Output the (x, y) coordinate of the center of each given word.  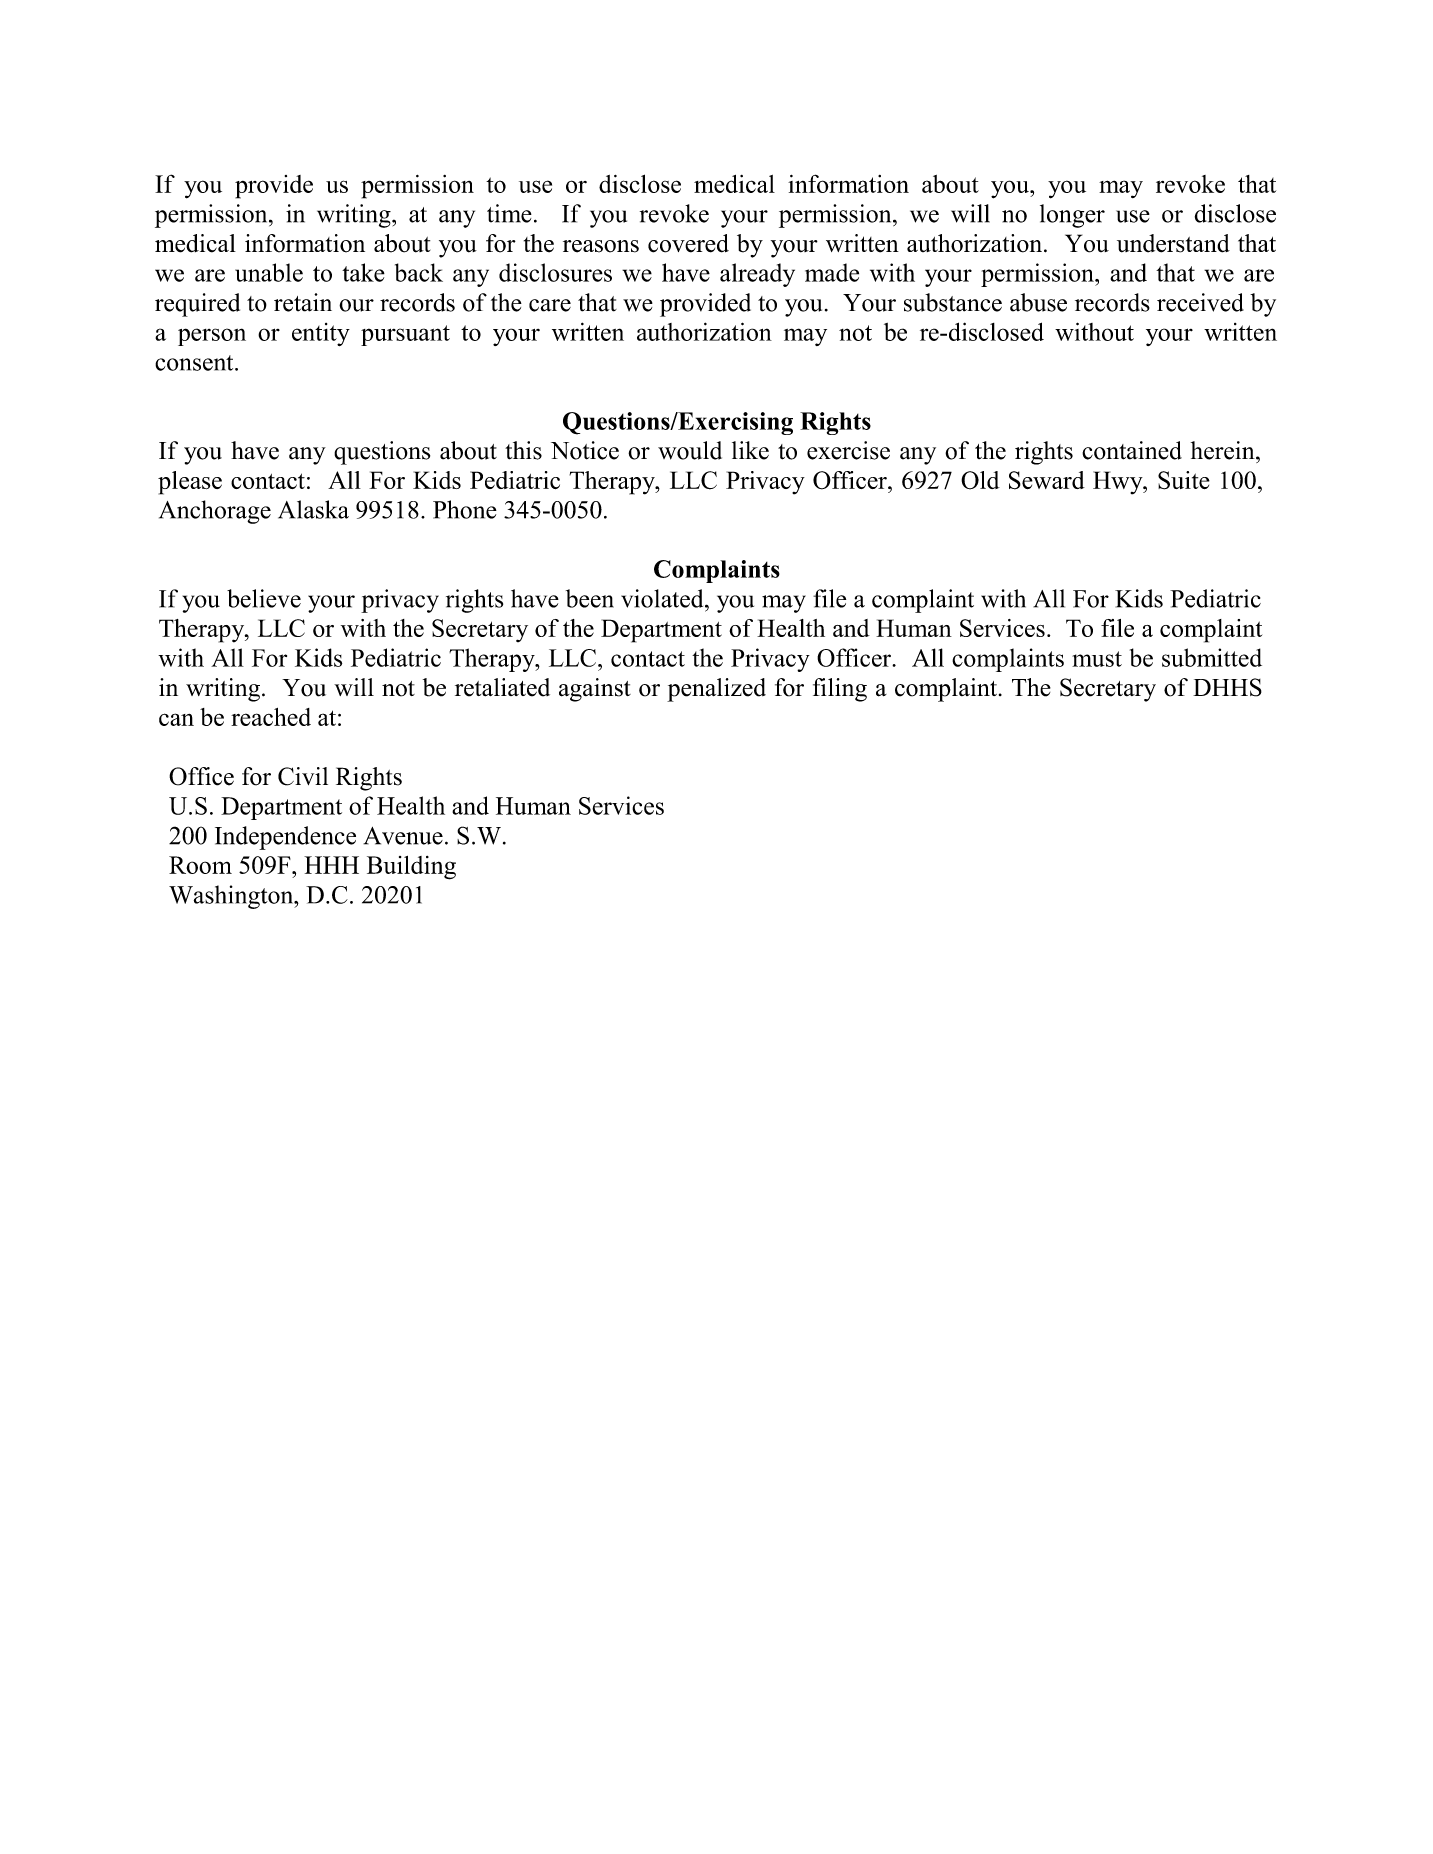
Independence (285, 838)
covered (688, 243)
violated (663, 598)
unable (269, 272)
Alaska (313, 509)
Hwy (1119, 483)
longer (1072, 216)
